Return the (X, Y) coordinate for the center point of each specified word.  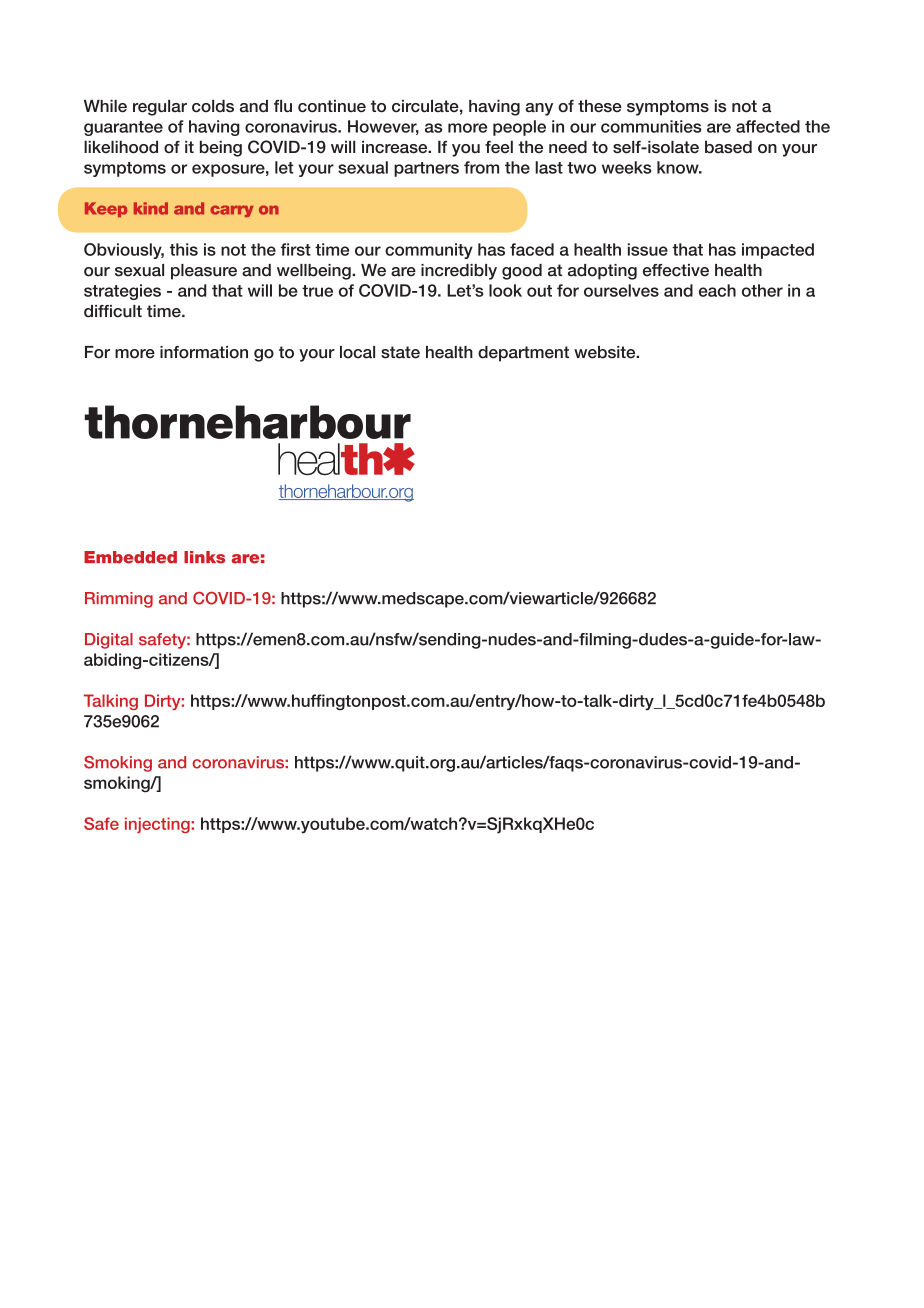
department (523, 354)
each (717, 290)
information (204, 352)
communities (651, 126)
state (400, 352)
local (357, 352)
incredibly (459, 272)
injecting (158, 825)
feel (499, 147)
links (204, 557)
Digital (109, 641)
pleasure (204, 272)
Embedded (130, 557)
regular (160, 108)
